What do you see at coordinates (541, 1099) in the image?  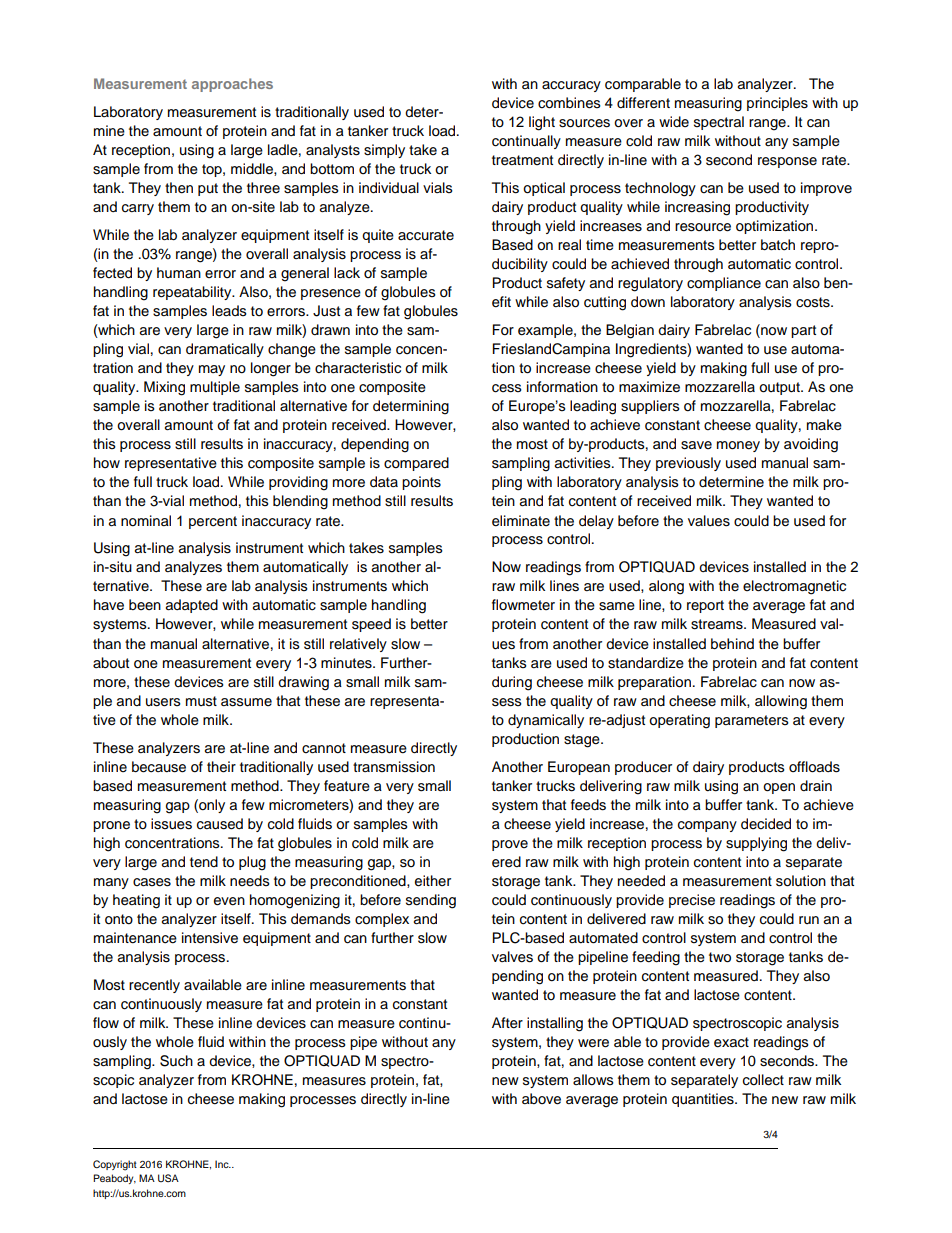 I see `above` at bounding box center [541, 1099].
